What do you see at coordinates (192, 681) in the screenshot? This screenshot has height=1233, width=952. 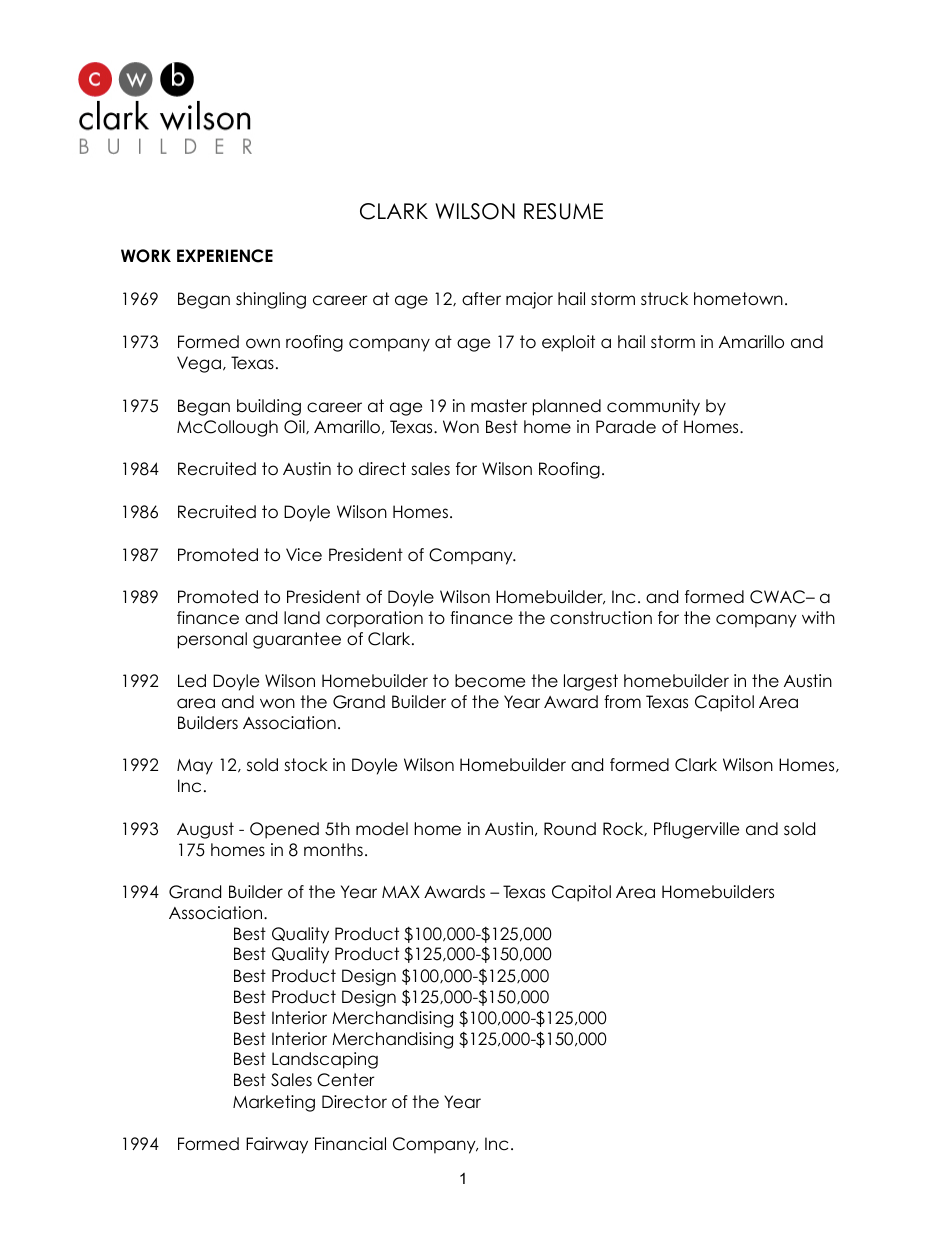 I see `Led` at bounding box center [192, 681].
